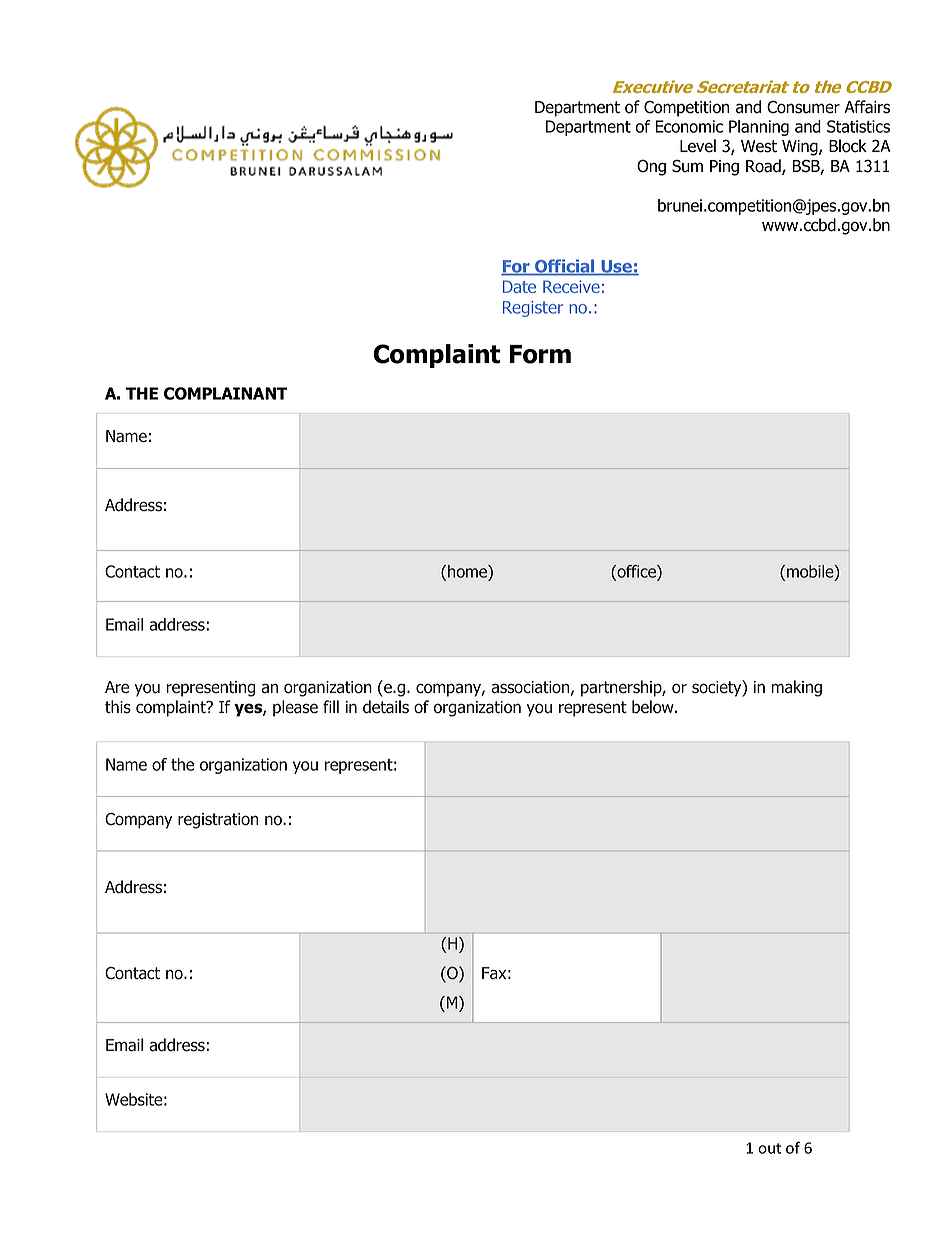 The image size is (952, 1233). I want to click on COMPLAINANT, so click(225, 393).
